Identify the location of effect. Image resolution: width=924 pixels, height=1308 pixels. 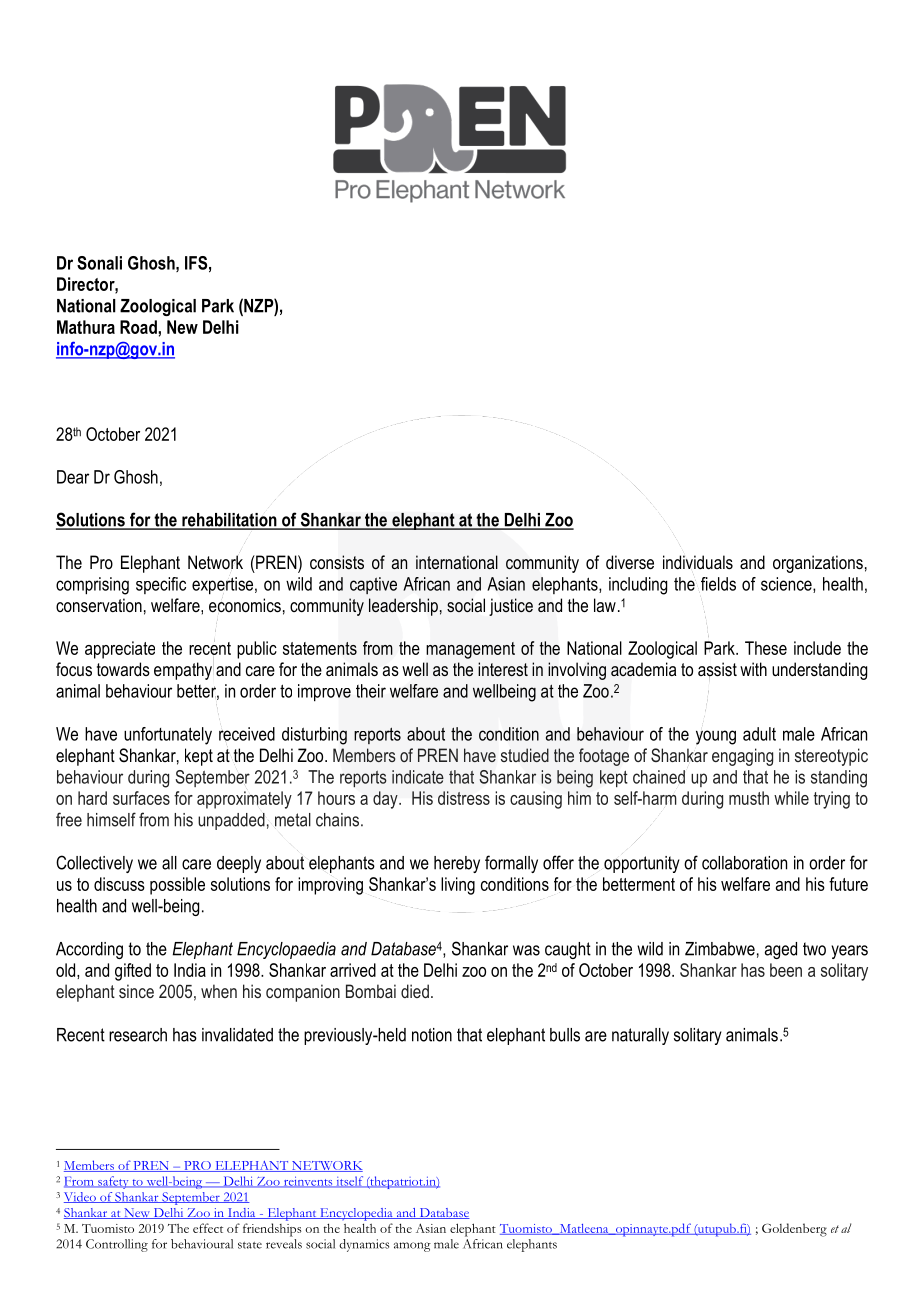
(208, 1228).
